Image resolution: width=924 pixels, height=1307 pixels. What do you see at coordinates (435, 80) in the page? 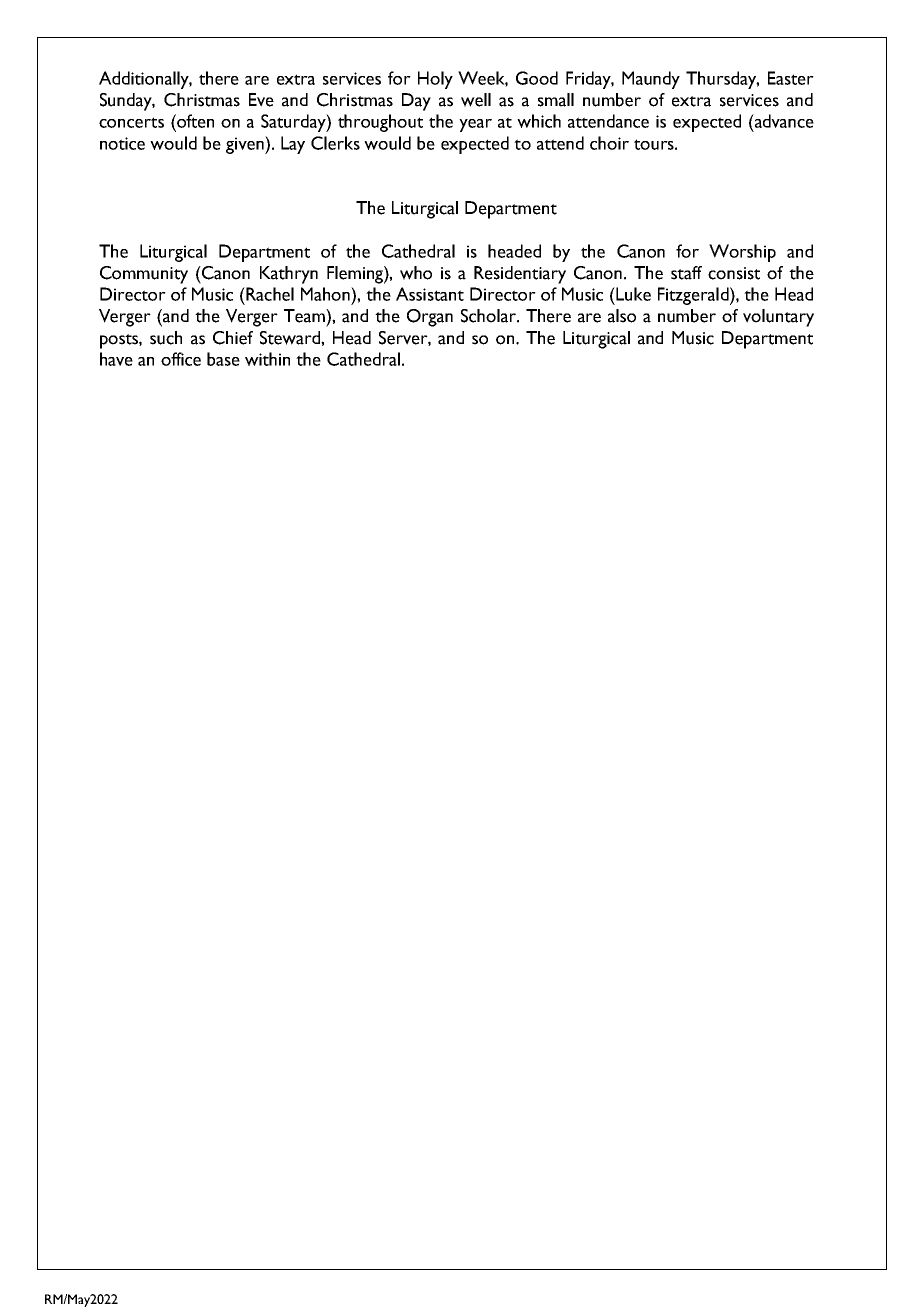
I see `Holy` at bounding box center [435, 80].
